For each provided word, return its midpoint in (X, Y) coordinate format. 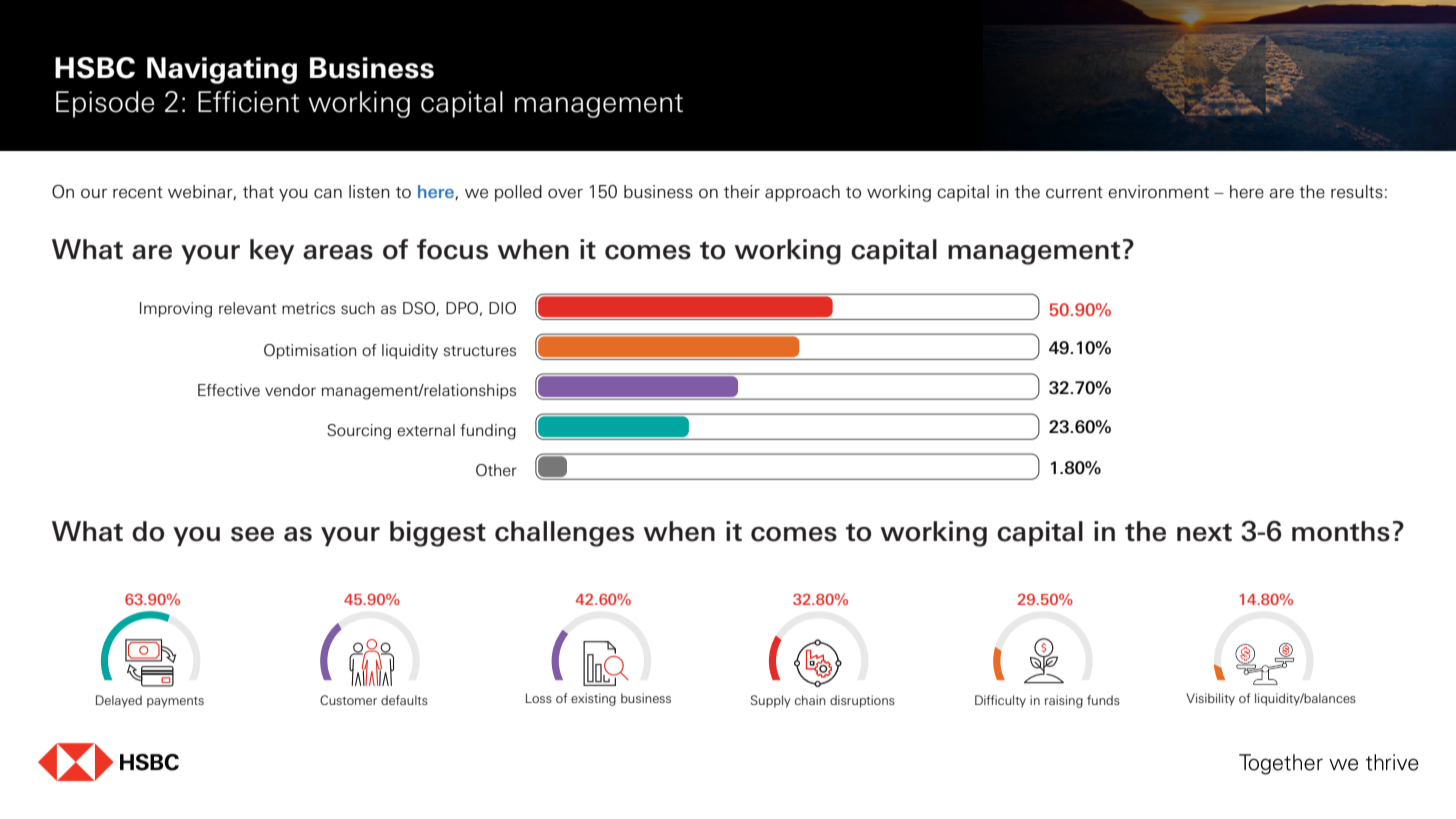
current (1074, 192)
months (1341, 531)
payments (175, 702)
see (252, 534)
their (742, 191)
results (1357, 191)
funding (488, 432)
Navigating (222, 70)
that (258, 191)
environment (1158, 192)
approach (802, 193)
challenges (564, 534)
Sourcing (359, 432)
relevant (248, 308)
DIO (502, 308)
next (1204, 532)
